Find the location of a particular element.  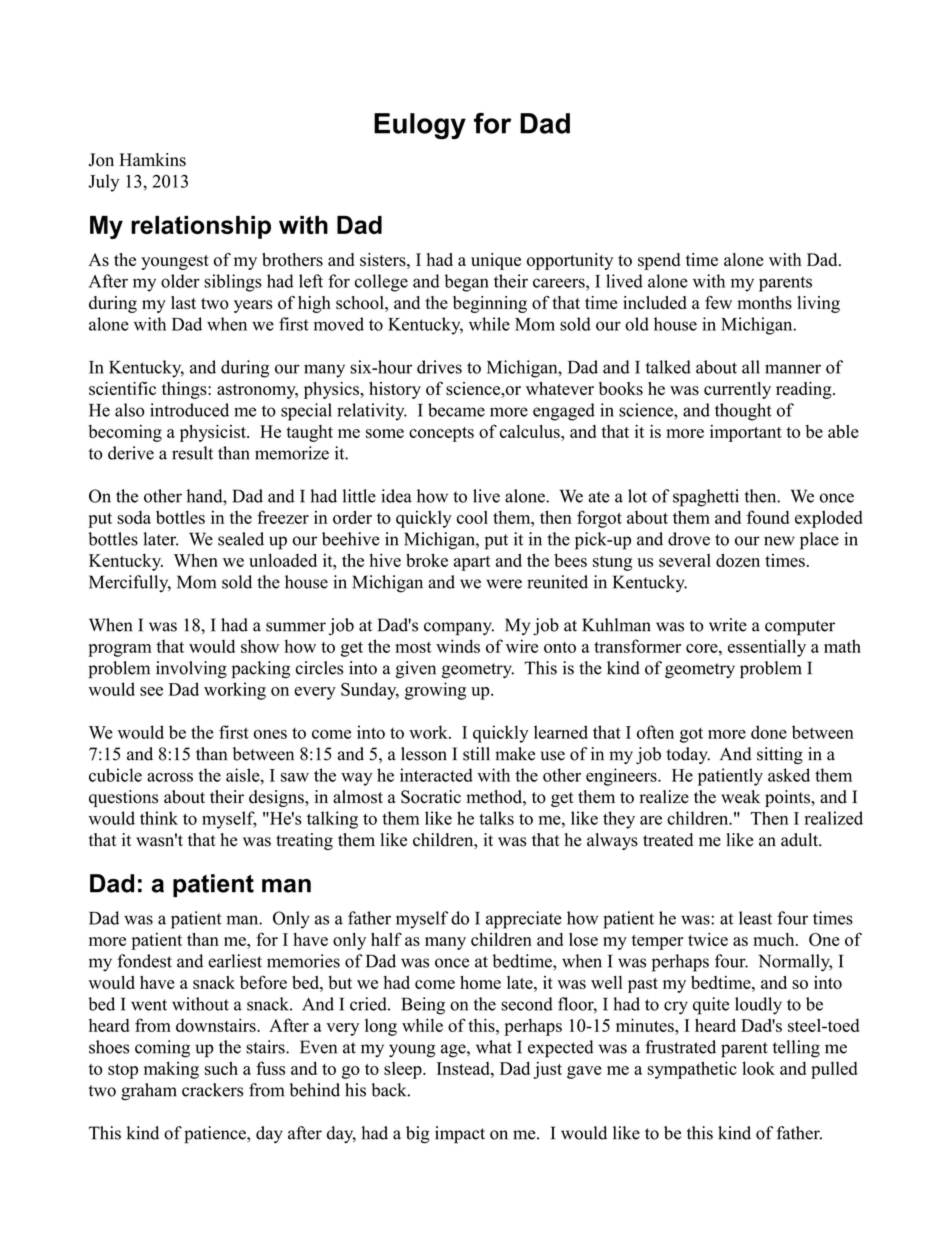

Jon is located at coordinates (101, 160).
